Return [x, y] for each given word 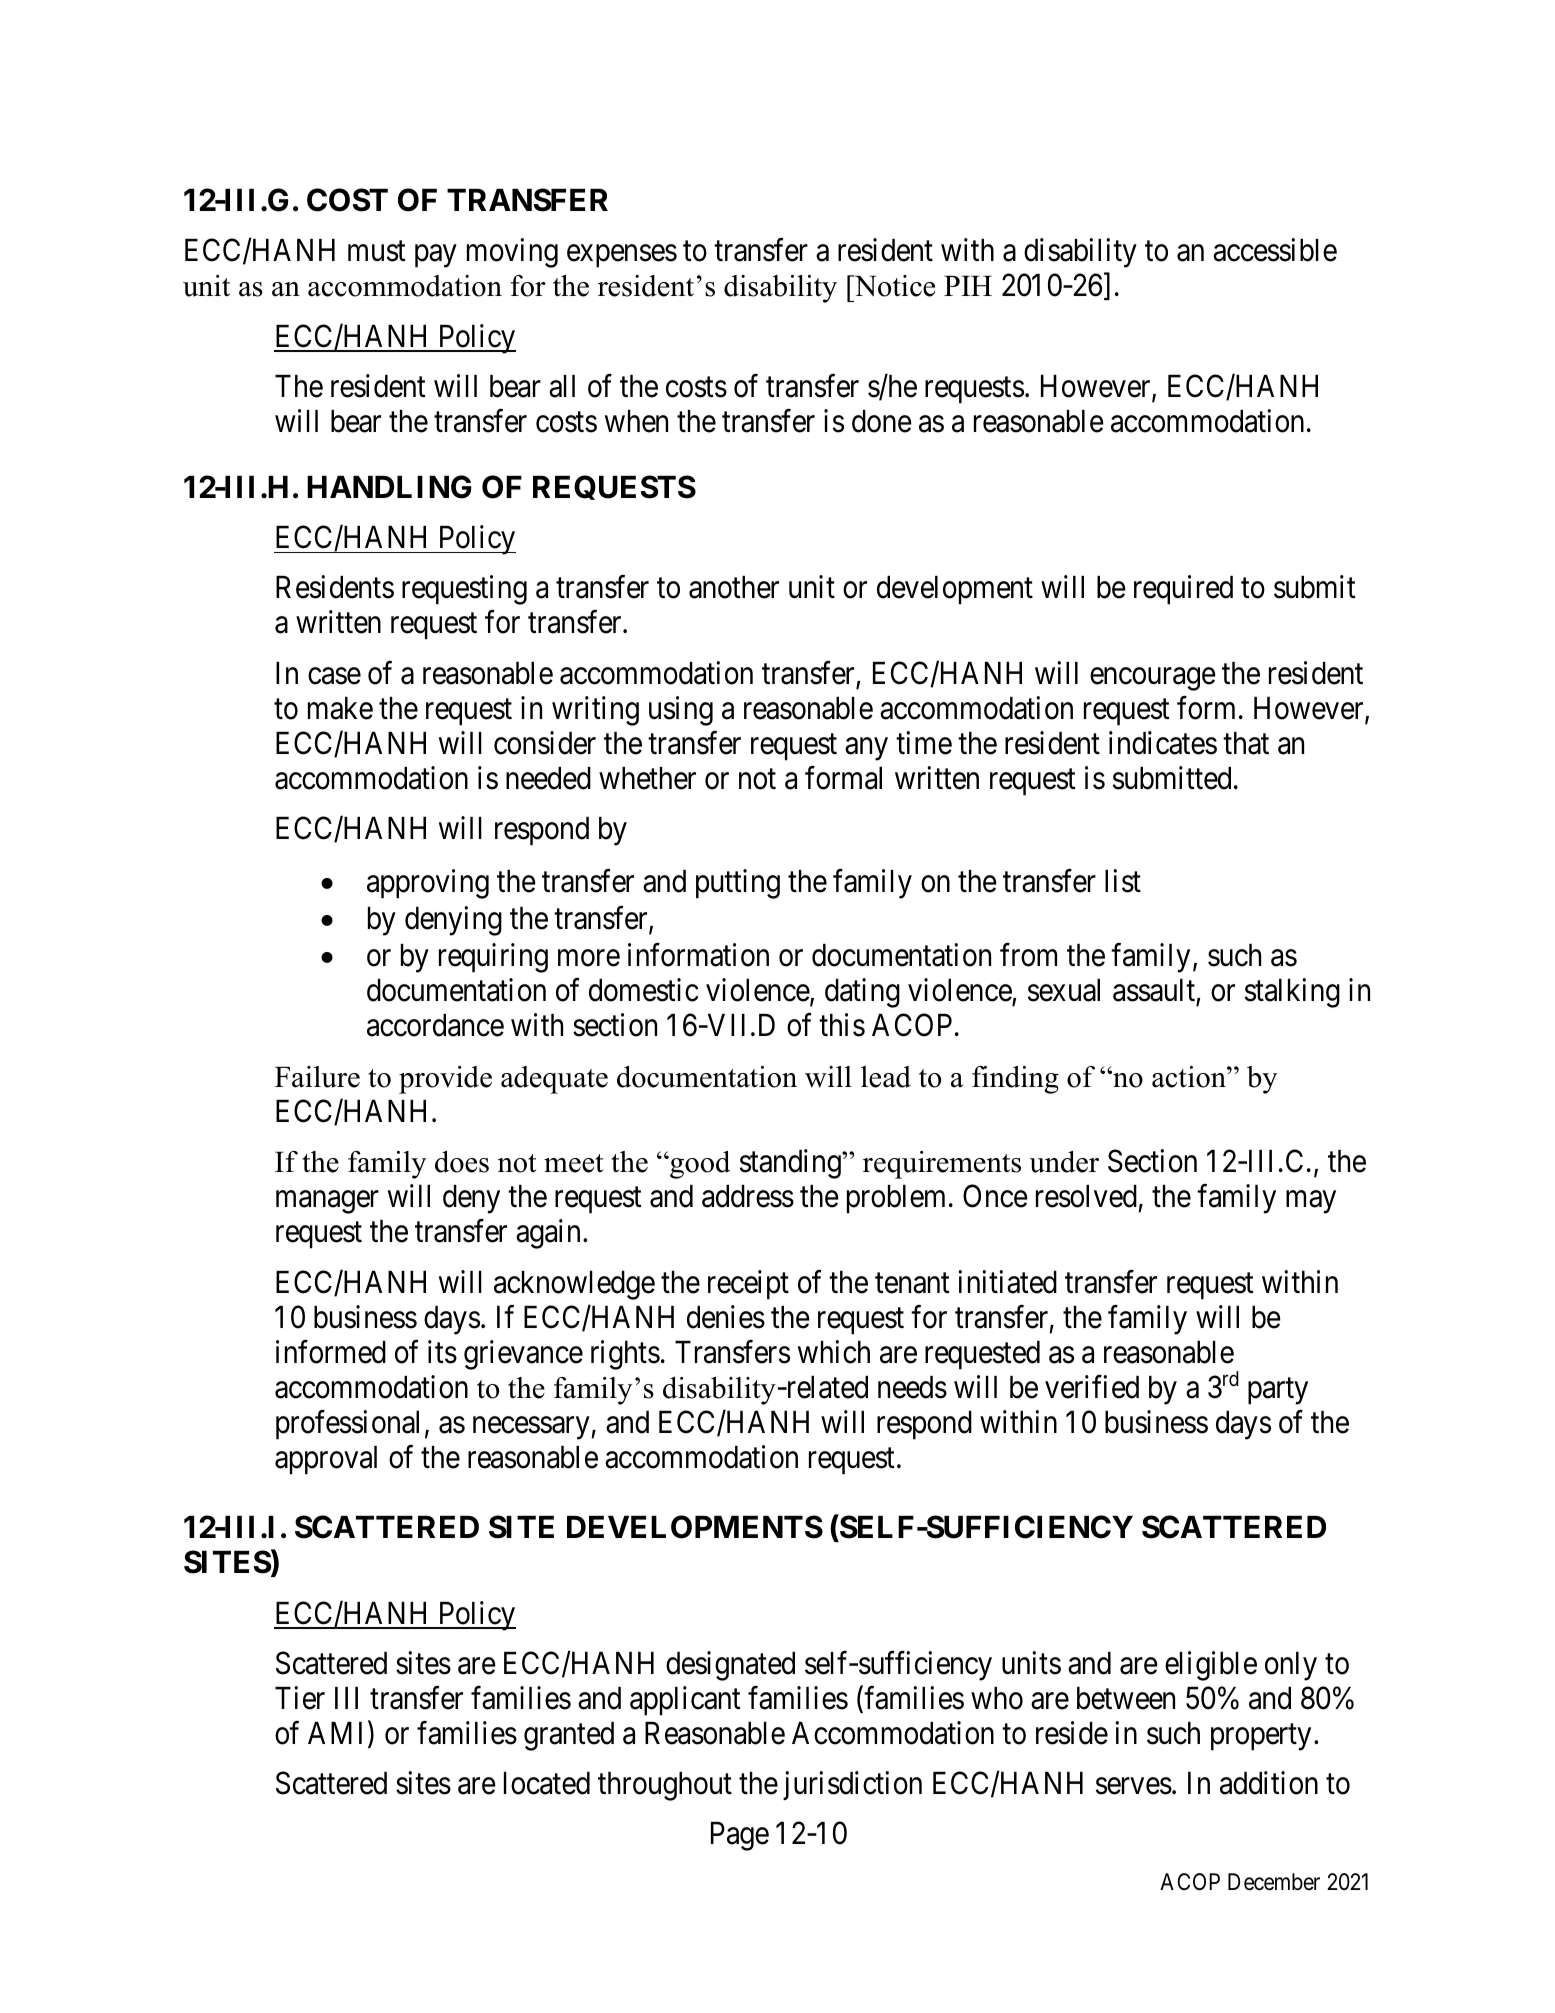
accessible [1275, 250]
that [1246, 743]
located [547, 1783]
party [1278, 1391]
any [866, 749]
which [834, 1352]
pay [435, 256]
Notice [893, 286]
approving [428, 884]
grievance [523, 1355]
